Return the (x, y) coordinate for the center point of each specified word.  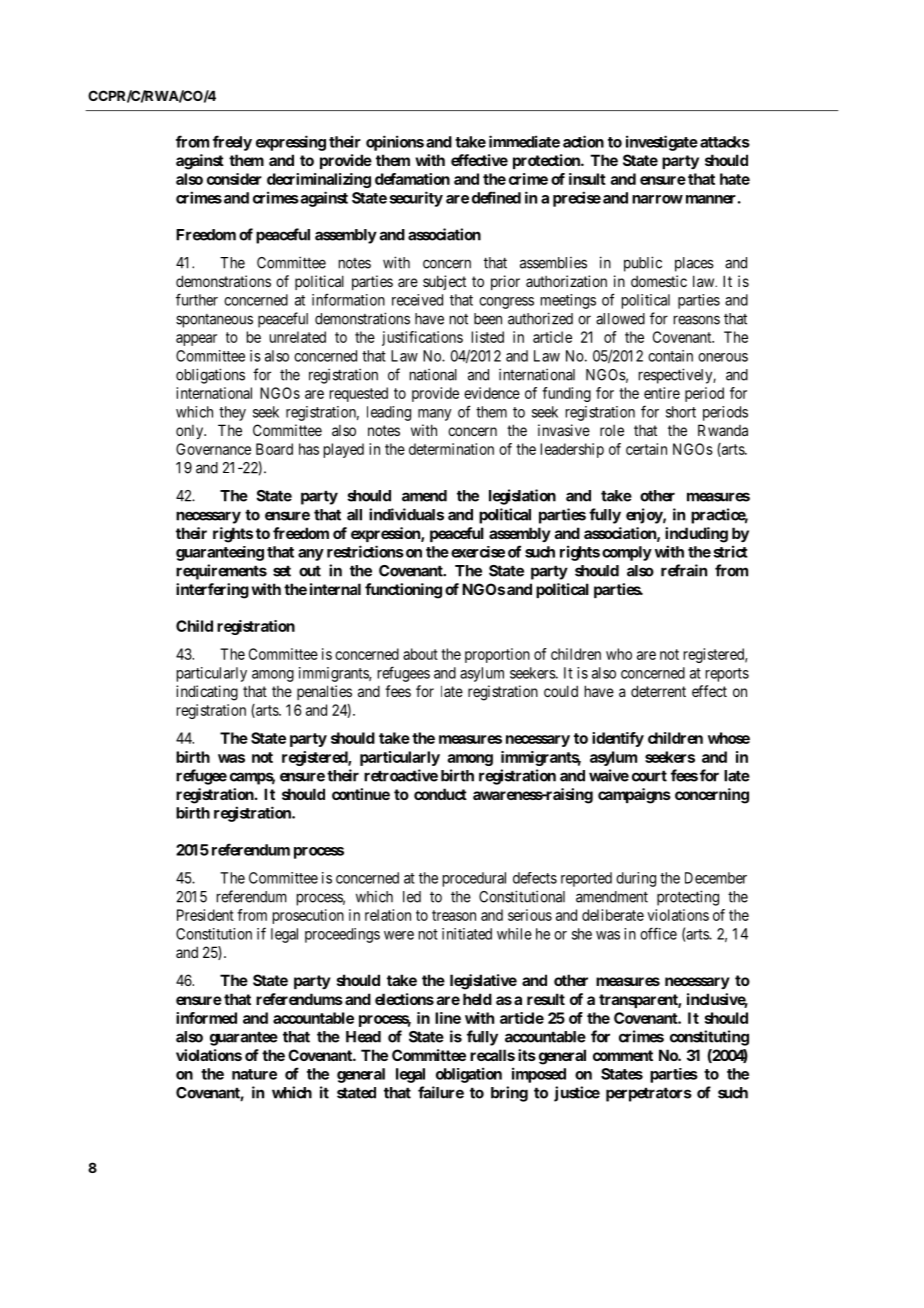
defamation (412, 179)
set (282, 571)
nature (254, 1074)
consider (234, 179)
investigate (662, 143)
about (420, 654)
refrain (684, 570)
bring (509, 1094)
